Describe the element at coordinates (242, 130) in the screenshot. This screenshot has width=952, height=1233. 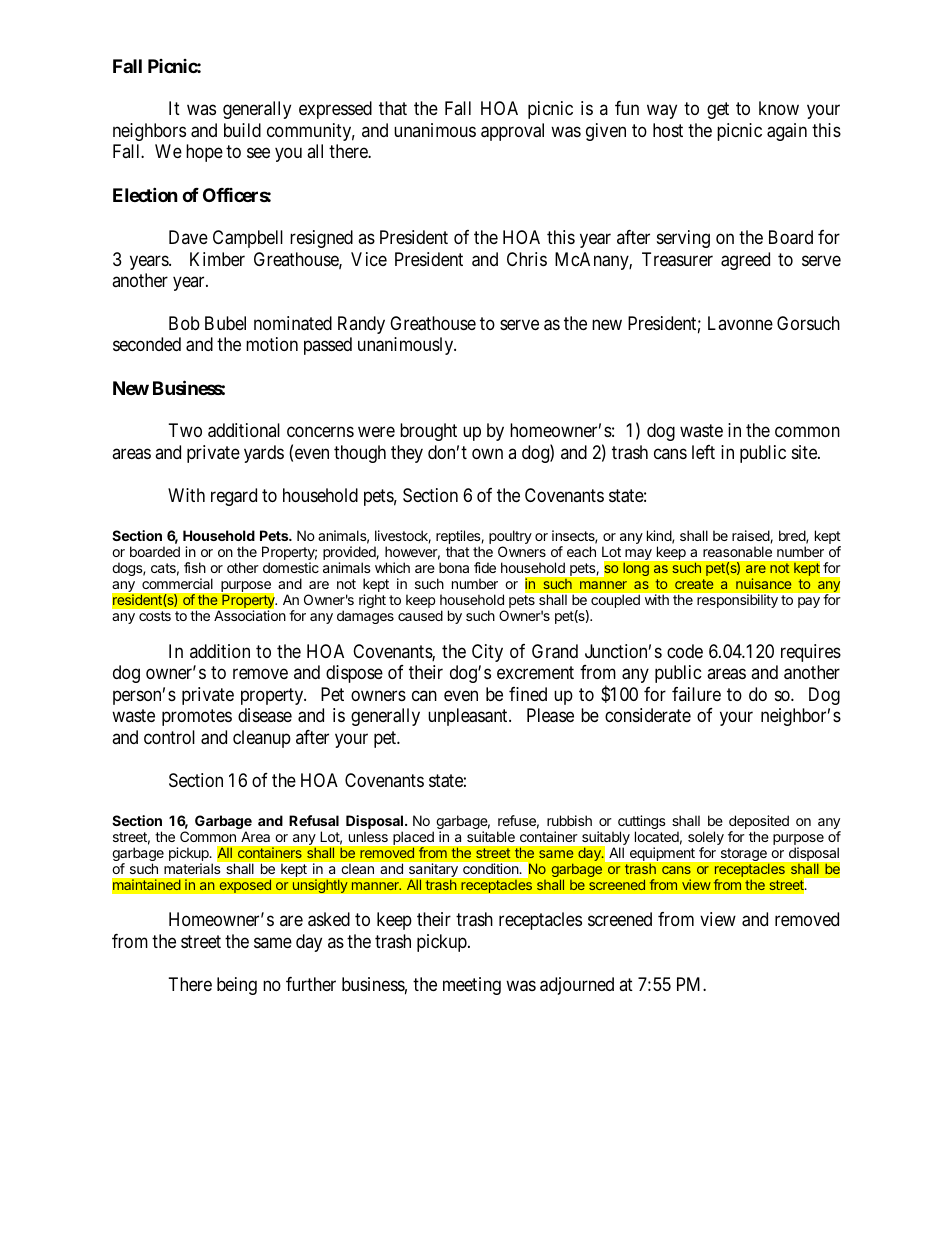
I see `build` at that location.
